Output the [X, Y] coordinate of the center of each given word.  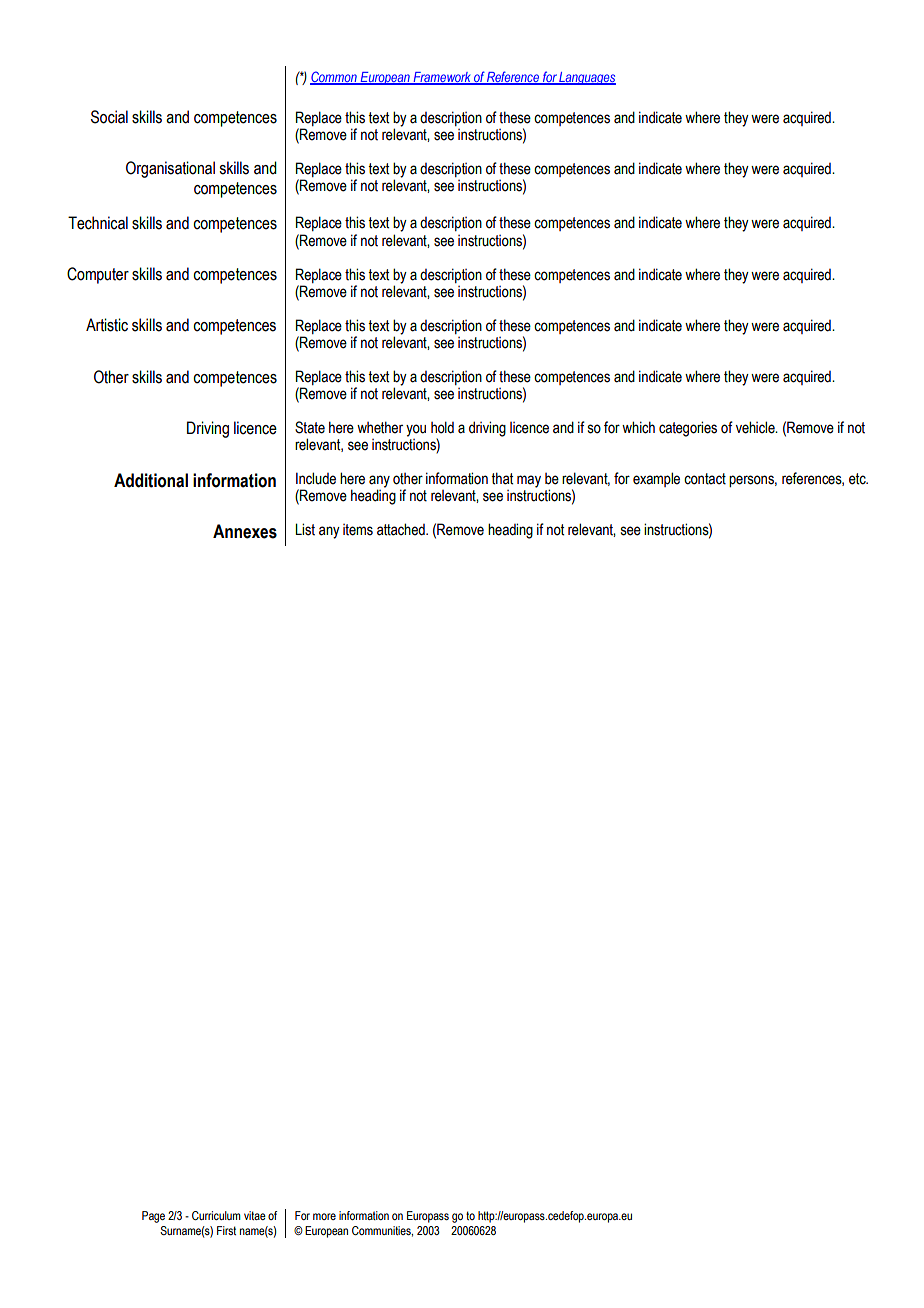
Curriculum [216, 1215]
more [324, 1216]
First [226, 1230]
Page [153, 1217]
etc [858, 479]
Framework [442, 78]
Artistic [107, 325]
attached [402, 529]
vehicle [756, 427]
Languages [587, 78]
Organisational [170, 169]
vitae [255, 1215]
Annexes [245, 531]
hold [442, 427]
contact [705, 479]
